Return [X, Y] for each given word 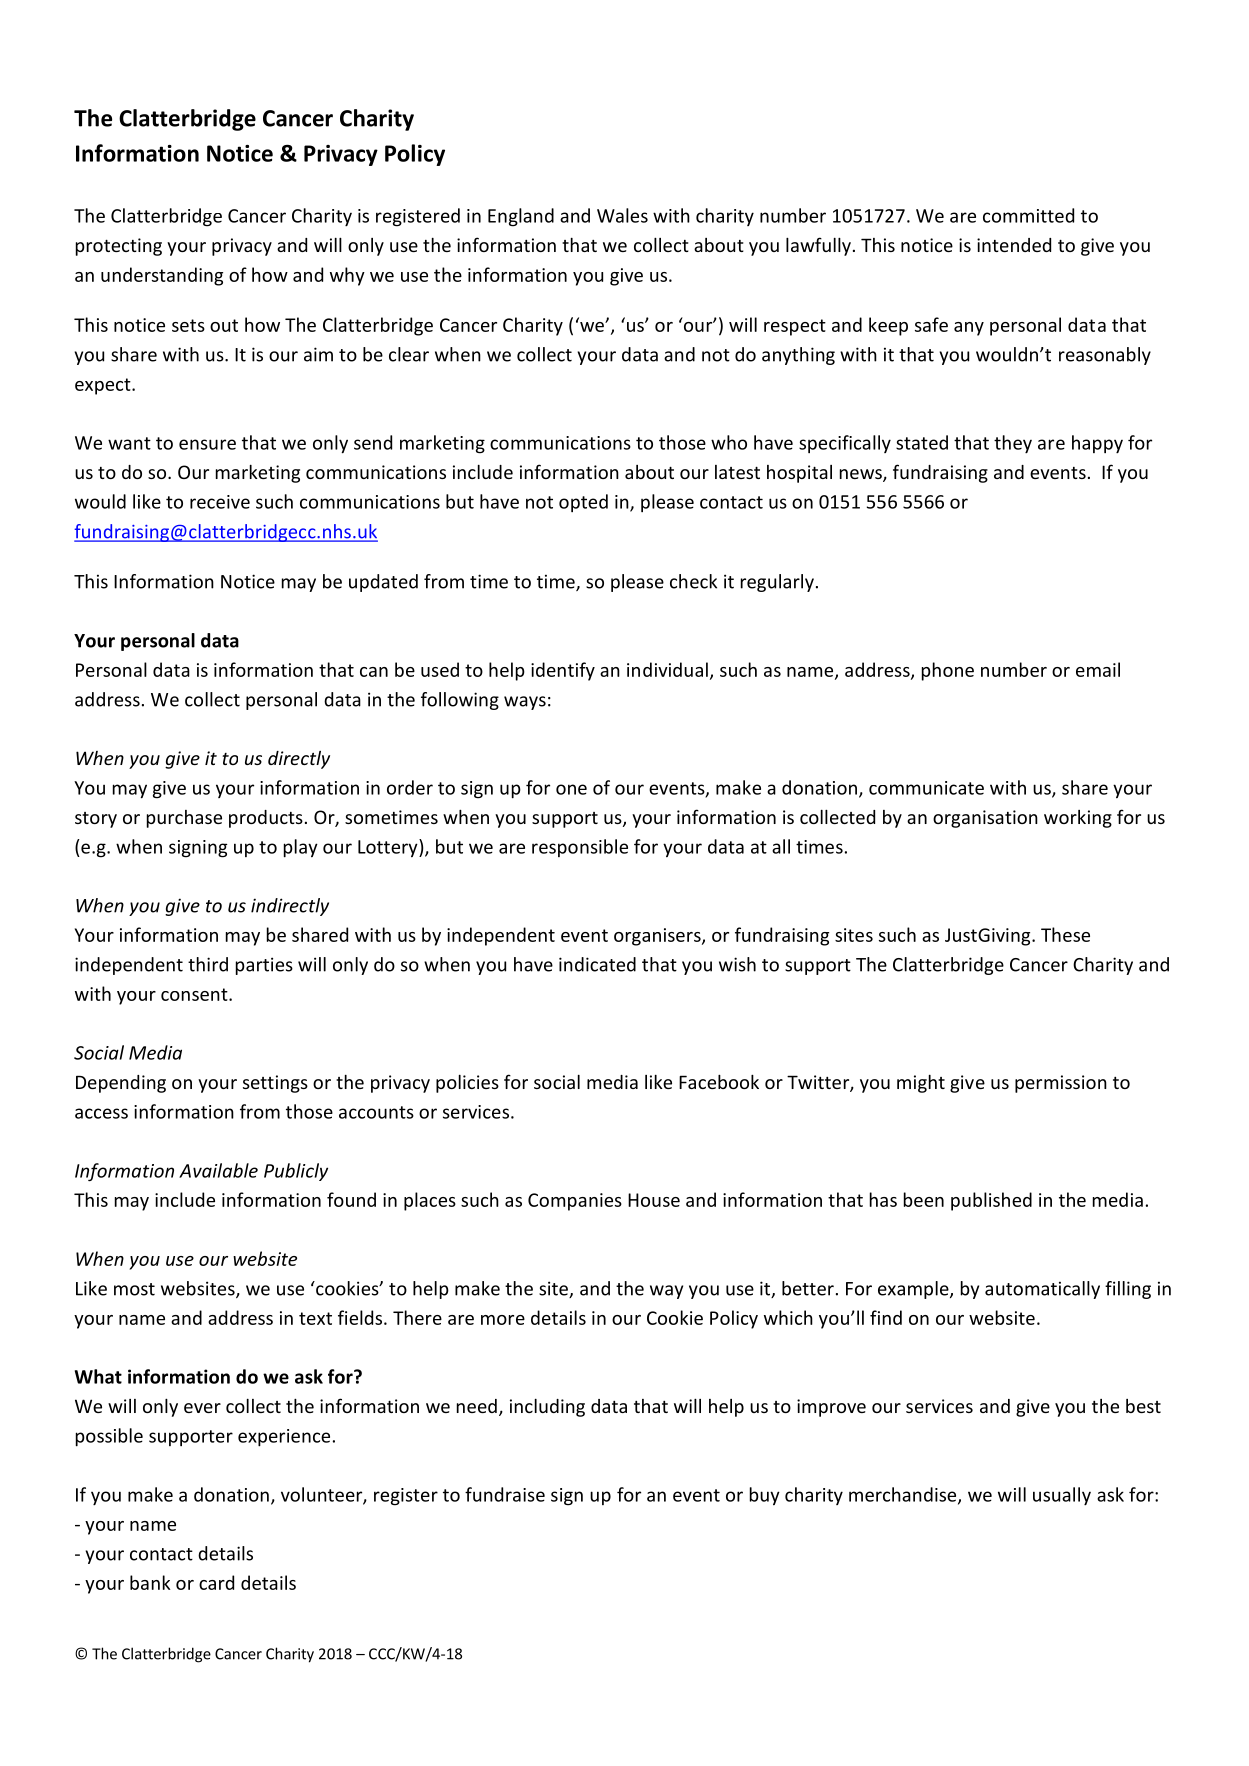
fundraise [505, 1494]
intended [1014, 245]
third [208, 964]
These [1065, 934]
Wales [622, 215]
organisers [658, 937]
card [216, 1582]
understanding [162, 276]
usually [1062, 1496]
